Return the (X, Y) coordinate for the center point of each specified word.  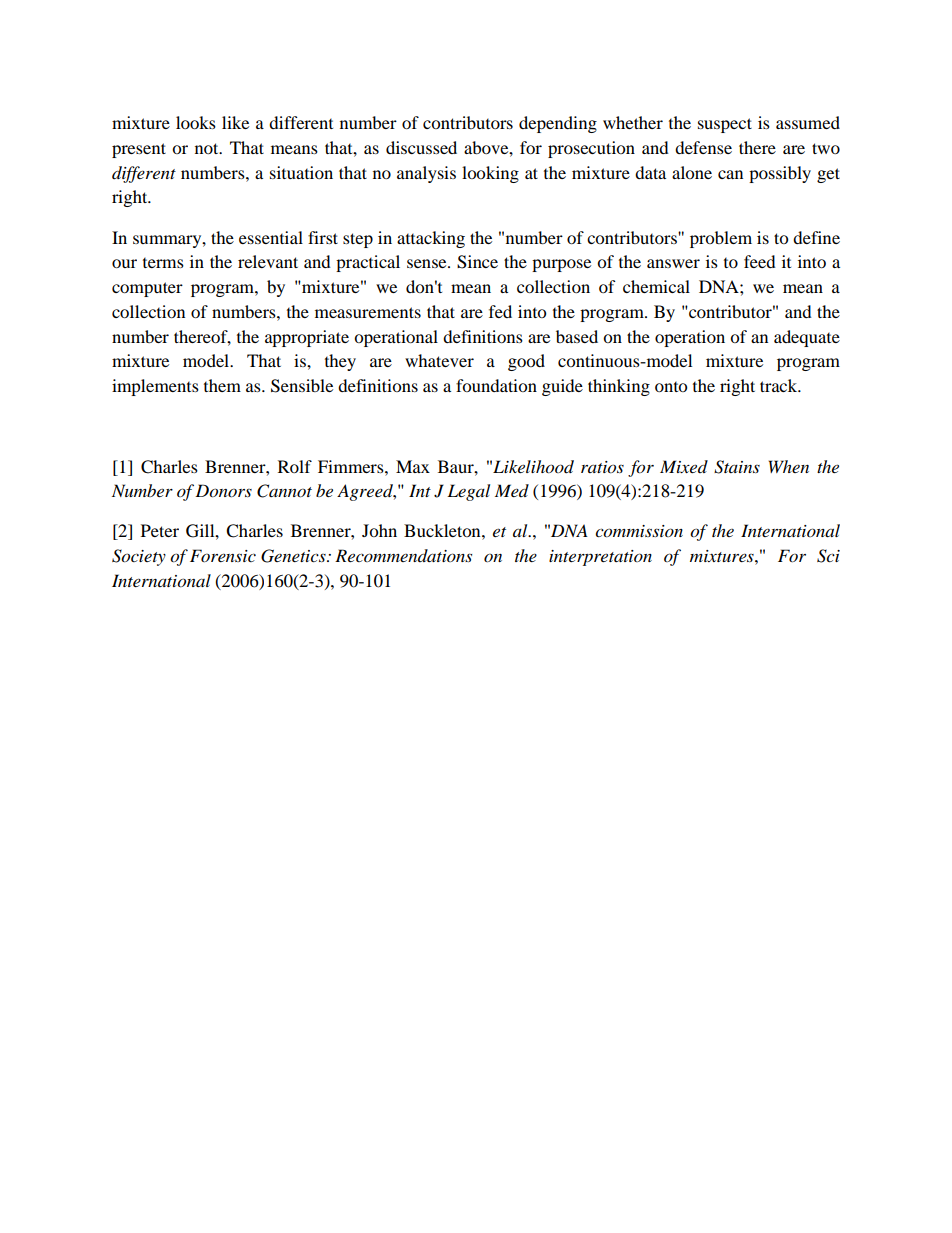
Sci (828, 556)
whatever (439, 360)
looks (196, 122)
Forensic (223, 555)
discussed (421, 147)
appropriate (307, 338)
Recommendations (403, 555)
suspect (725, 125)
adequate (807, 338)
